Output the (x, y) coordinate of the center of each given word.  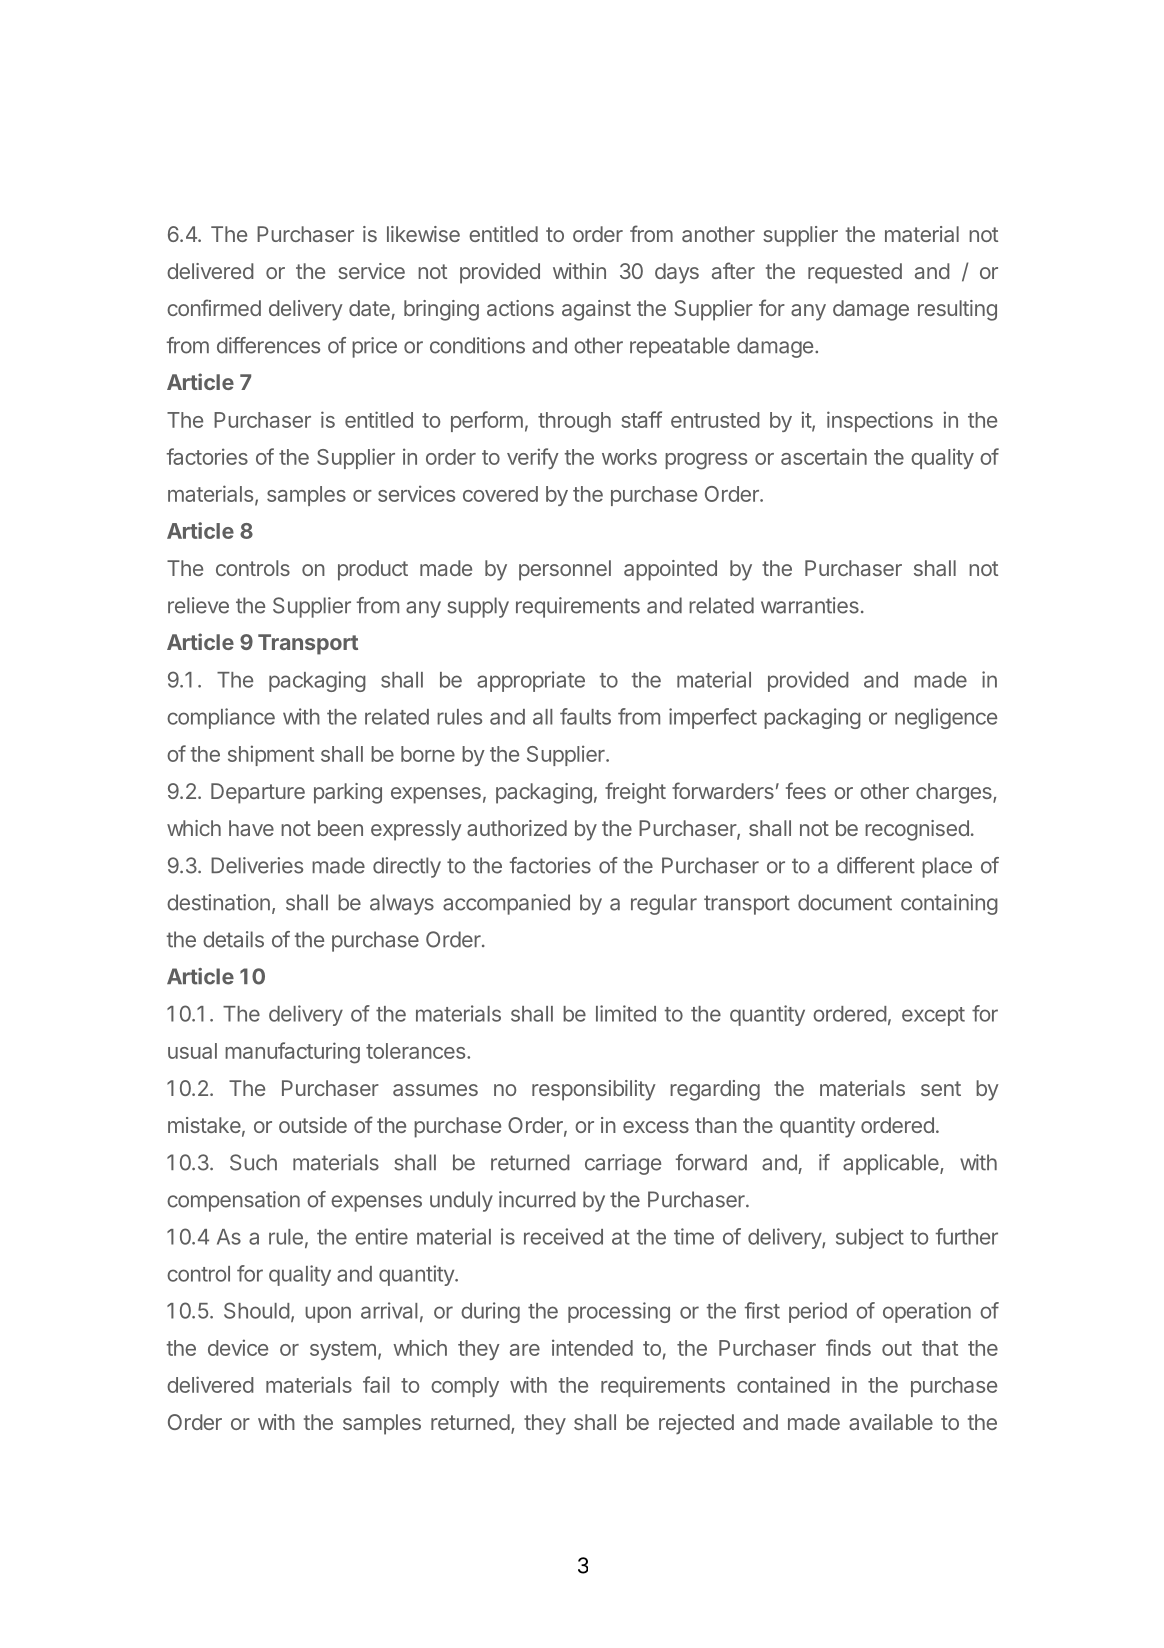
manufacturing (292, 1053)
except (933, 1016)
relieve (198, 605)
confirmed (214, 307)
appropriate (531, 681)
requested (855, 273)
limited (626, 1013)
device (238, 1347)
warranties (810, 605)
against (596, 310)
